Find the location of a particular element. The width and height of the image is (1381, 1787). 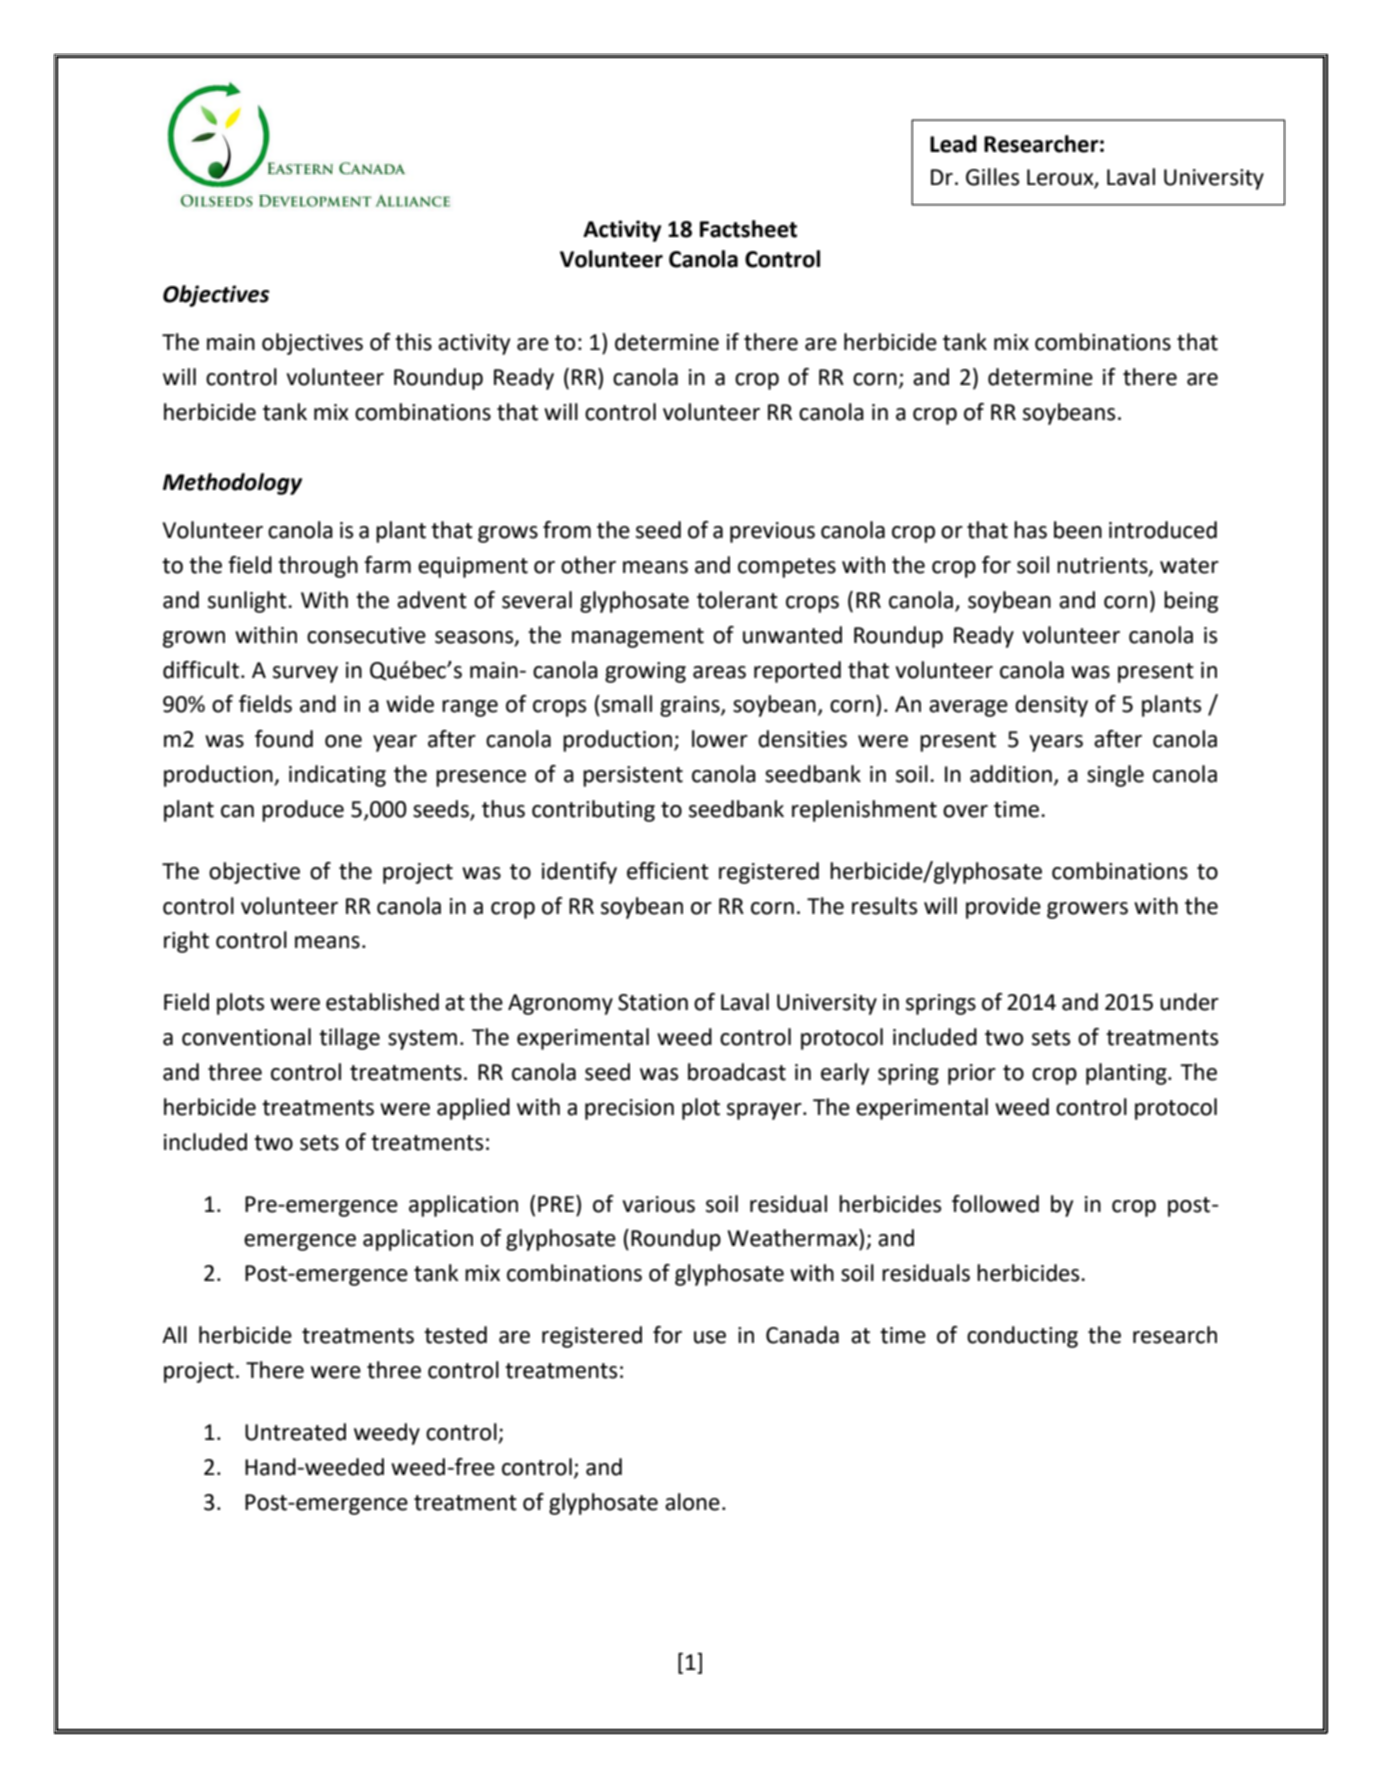

followed is located at coordinates (995, 1204).
